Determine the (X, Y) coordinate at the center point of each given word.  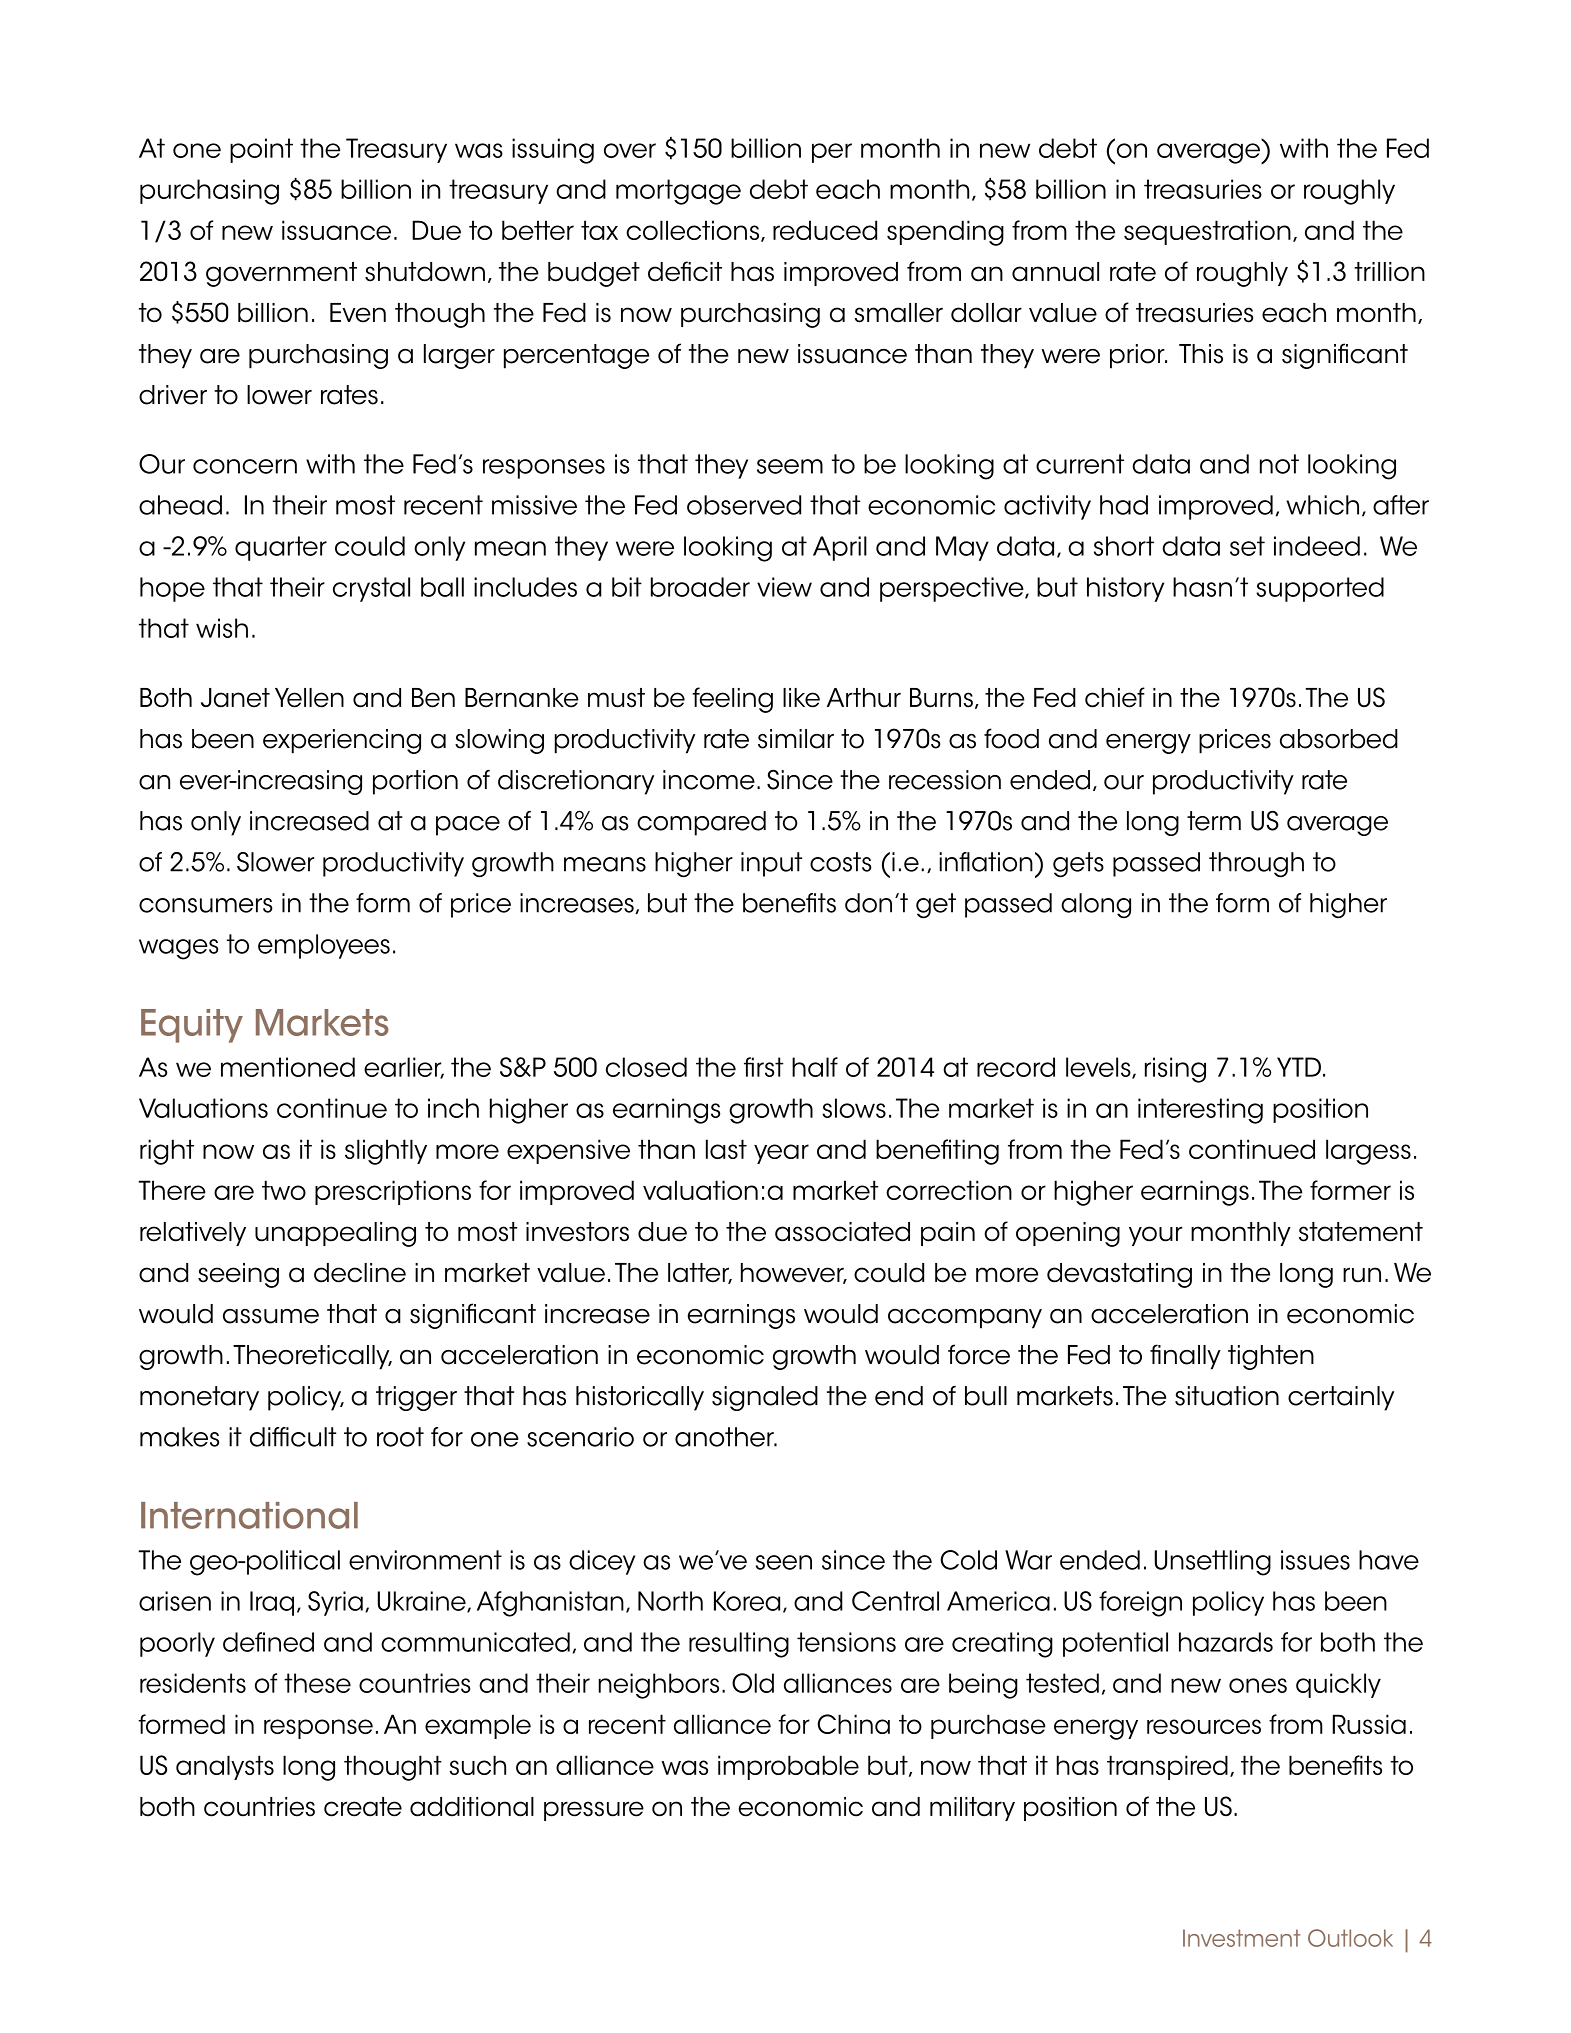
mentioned (288, 1067)
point (261, 150)
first (764, 1067)
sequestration (1207, 232)
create (363, 1807)
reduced (825, 230)
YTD (1299, 1067)
